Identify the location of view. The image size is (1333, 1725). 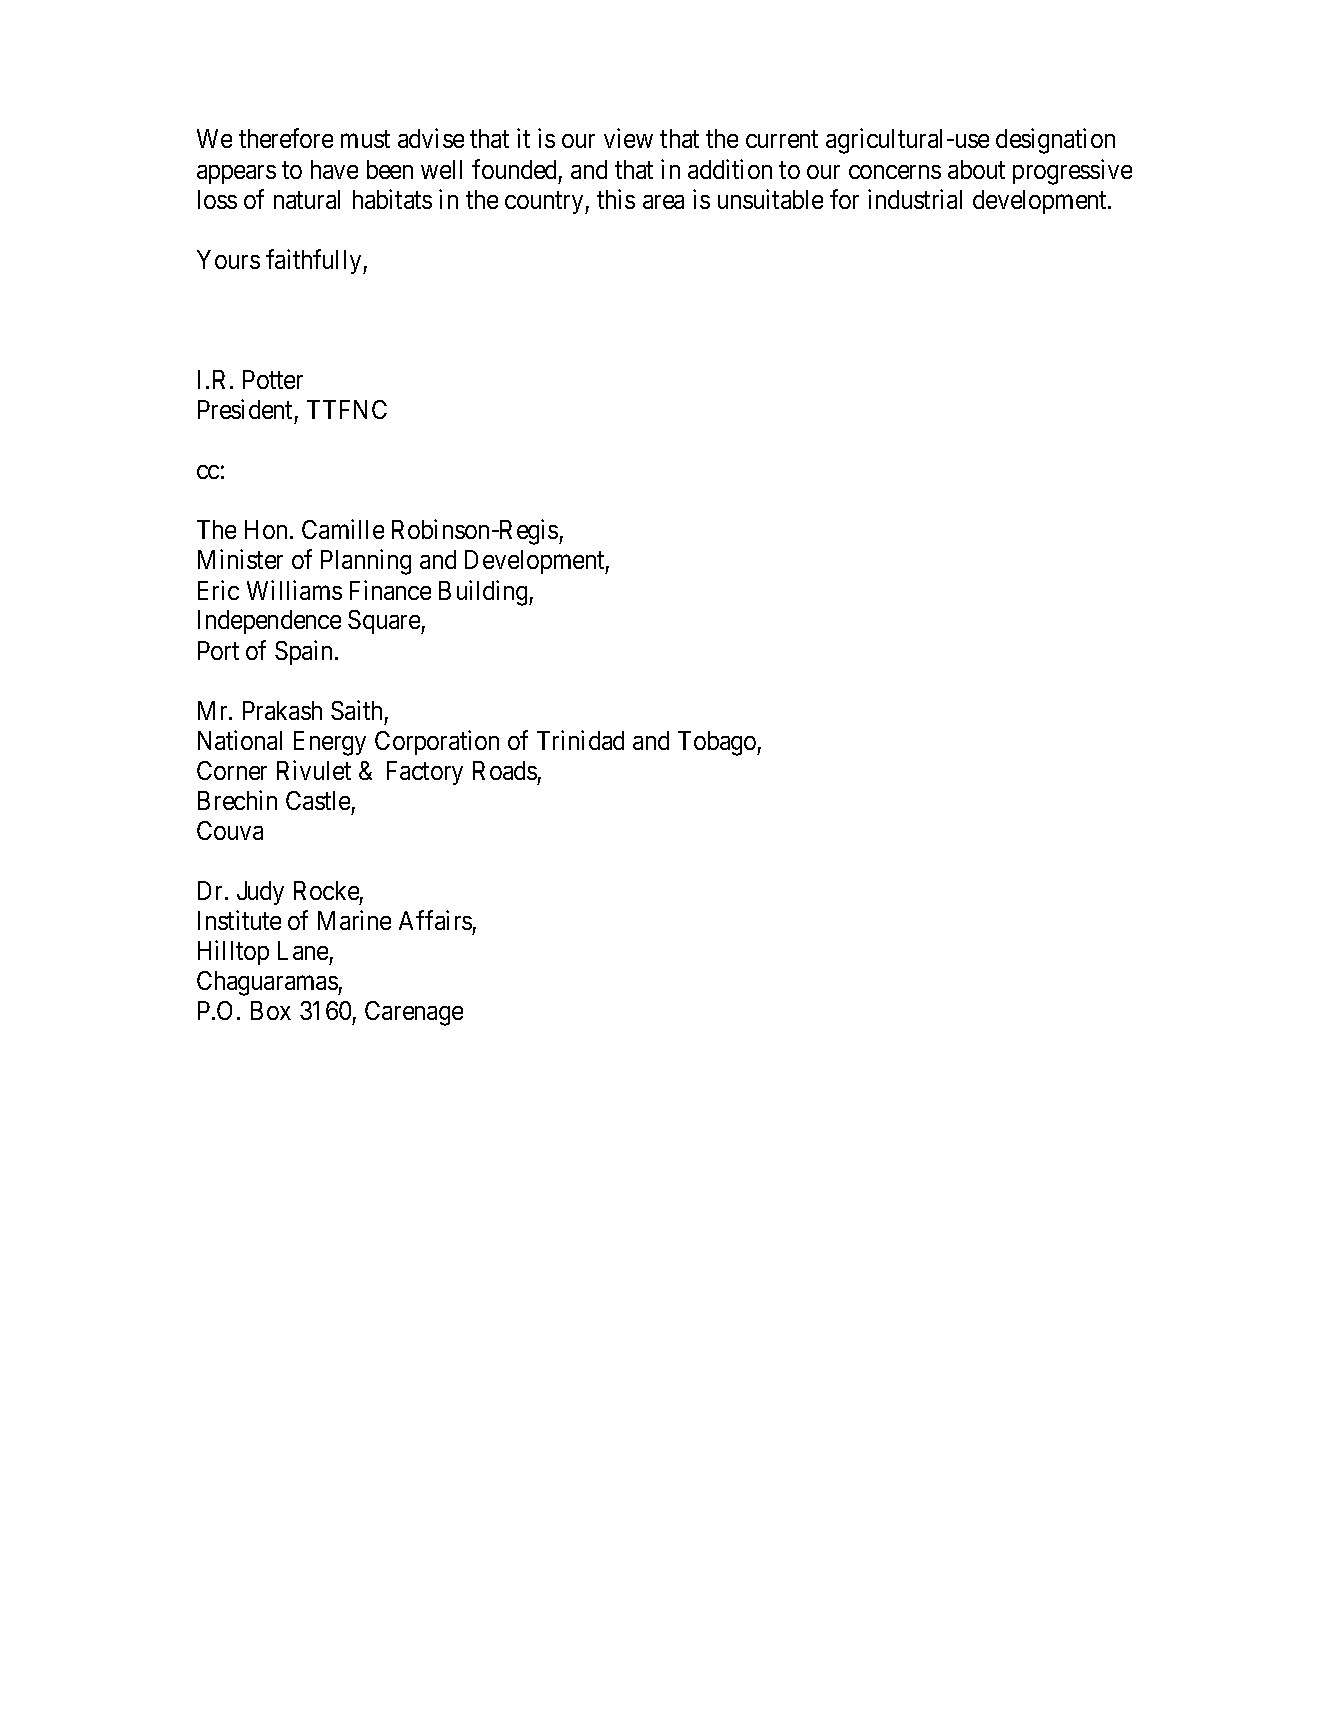
(628, 138).
